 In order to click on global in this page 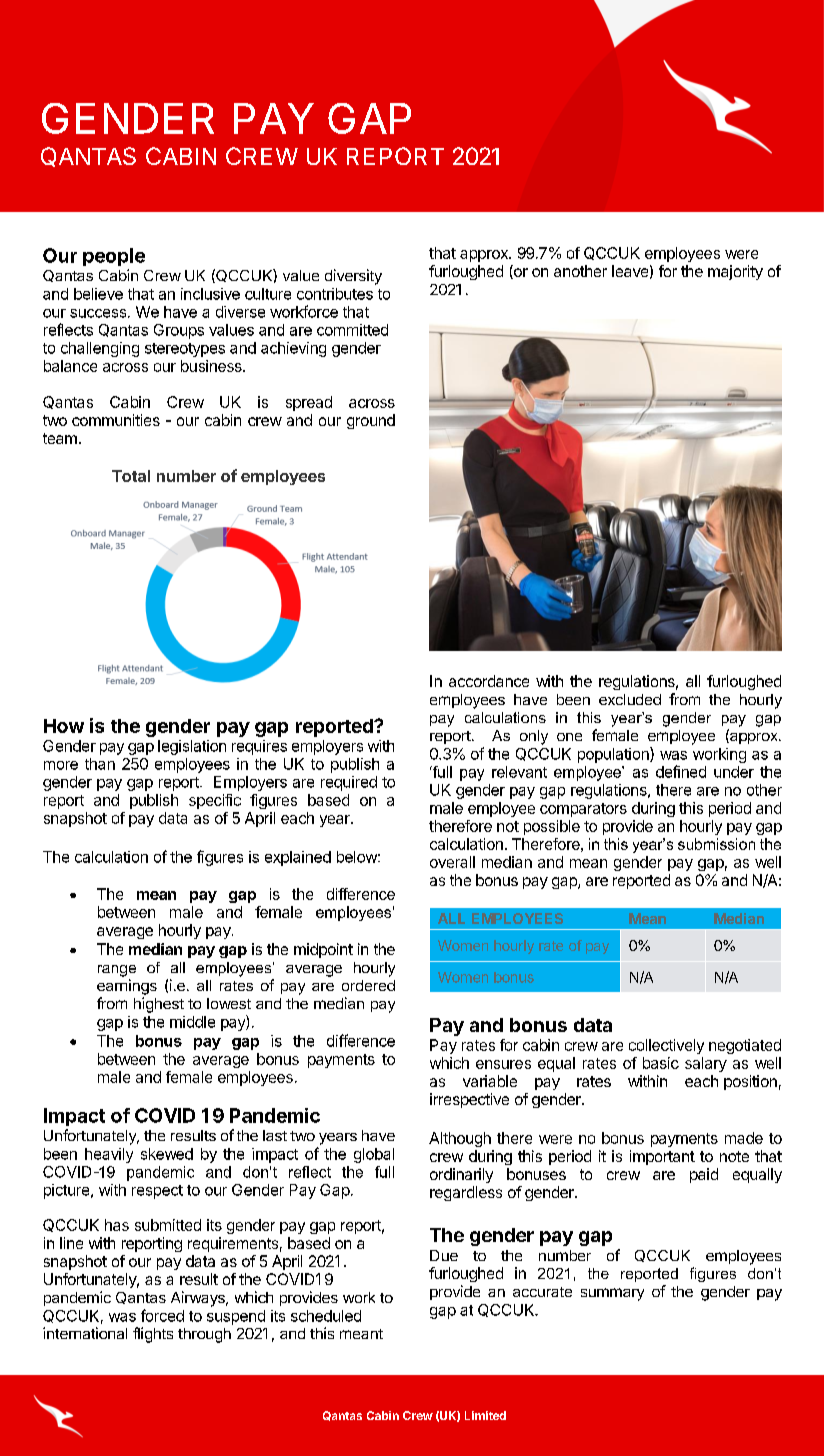, I will do `click(374, 1155)`.
